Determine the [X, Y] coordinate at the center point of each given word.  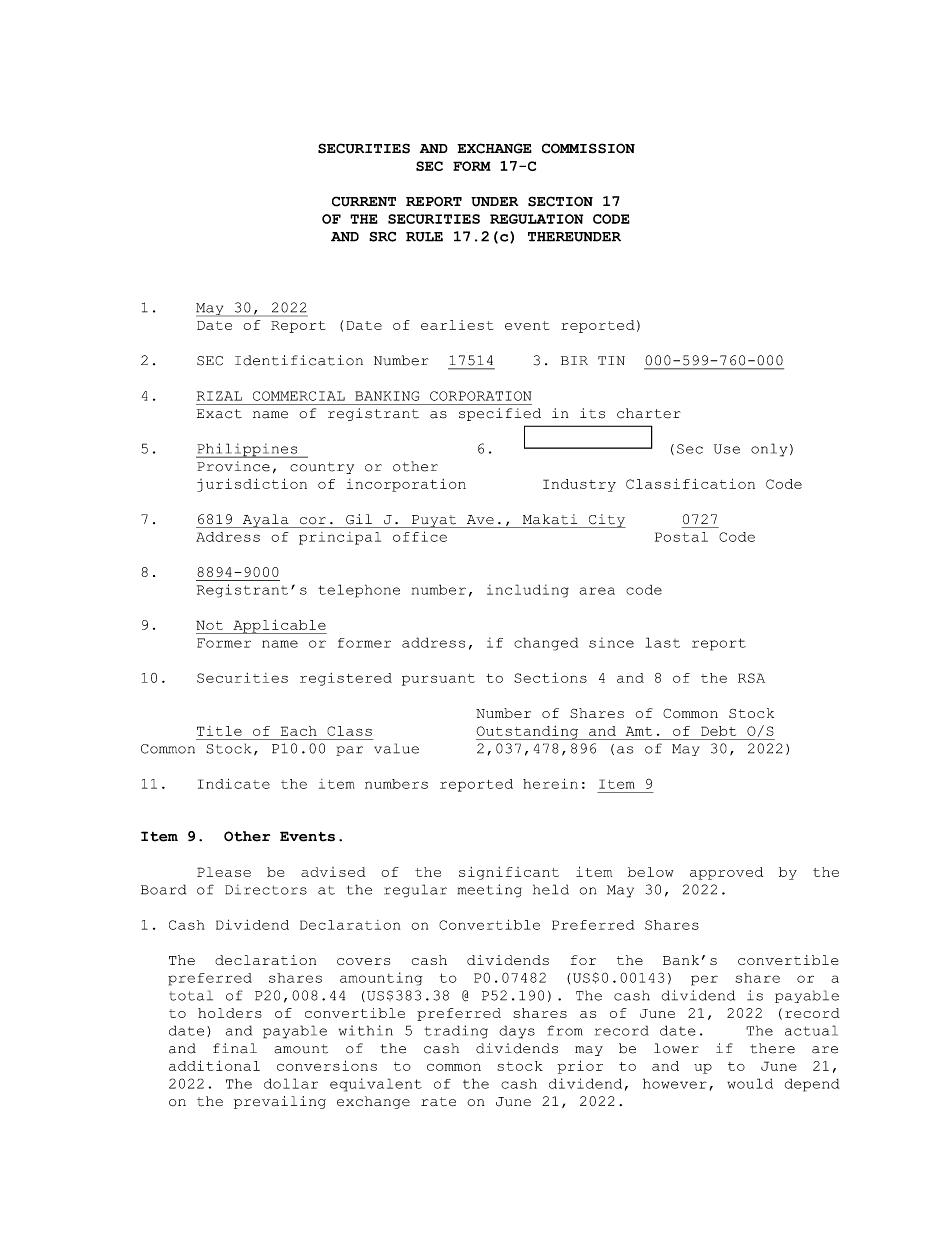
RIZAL [219, 396]
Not [209, 625]
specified [500, 414]
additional [214, 1065]
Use [727, 449]
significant [509, 873]
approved [726, 873]
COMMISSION [588, 148]
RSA [751, 678]
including [528, 591]
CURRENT [364, 201]
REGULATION [536, 219]
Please [224, 872]
